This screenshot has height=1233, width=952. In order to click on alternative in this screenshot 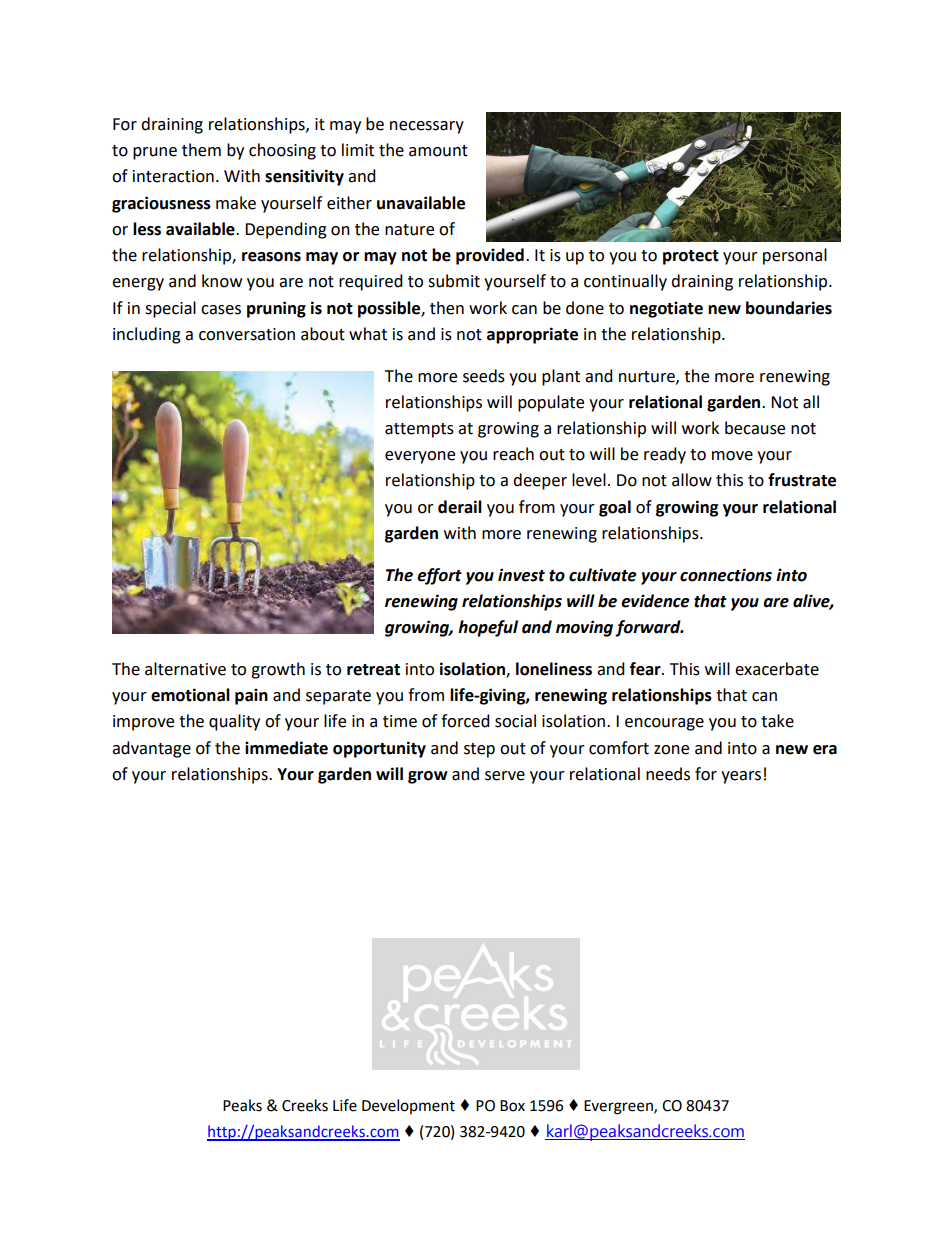, I will do `click(185, 669)`.
